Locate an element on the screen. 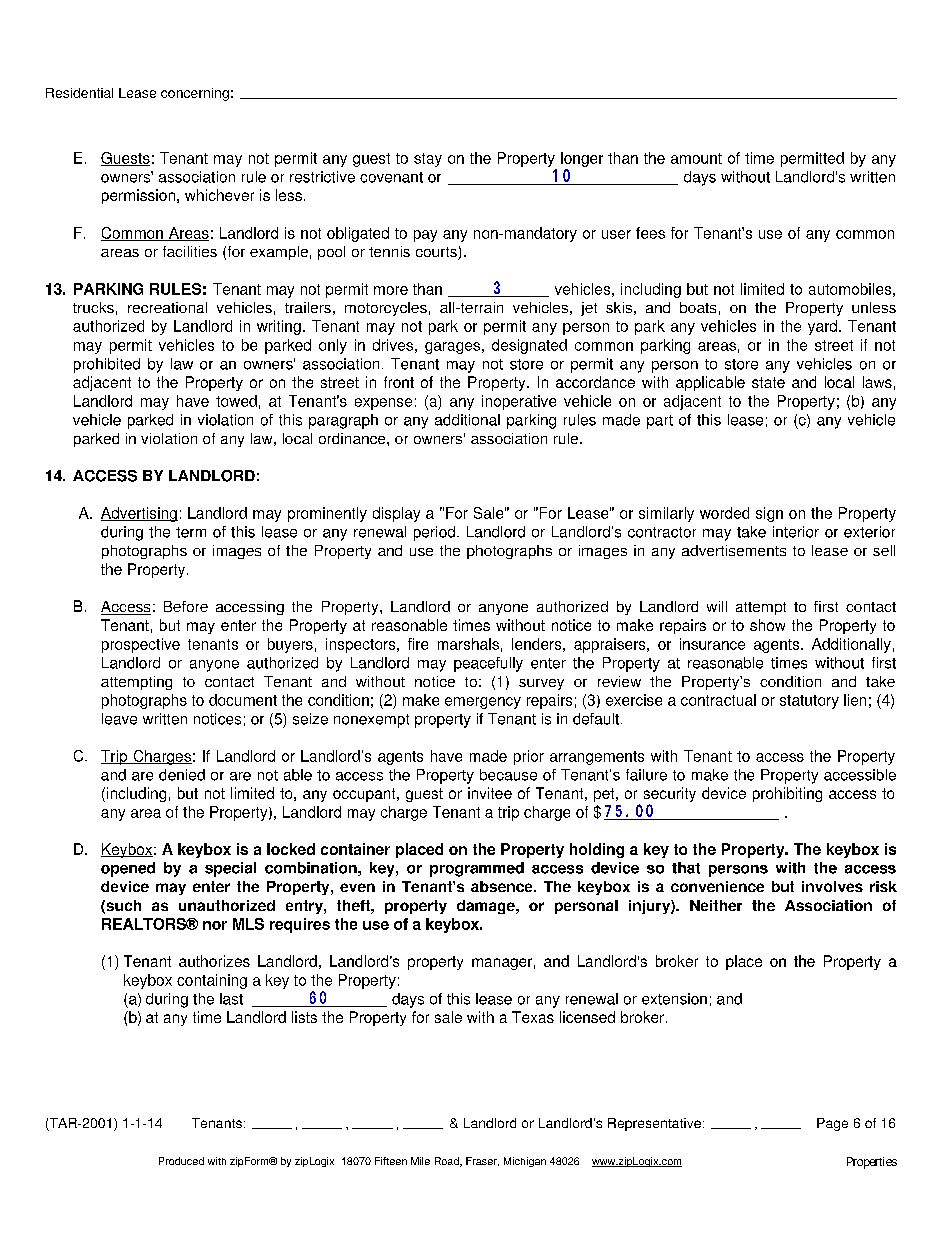  amount is located at coordinates (696, 158).
